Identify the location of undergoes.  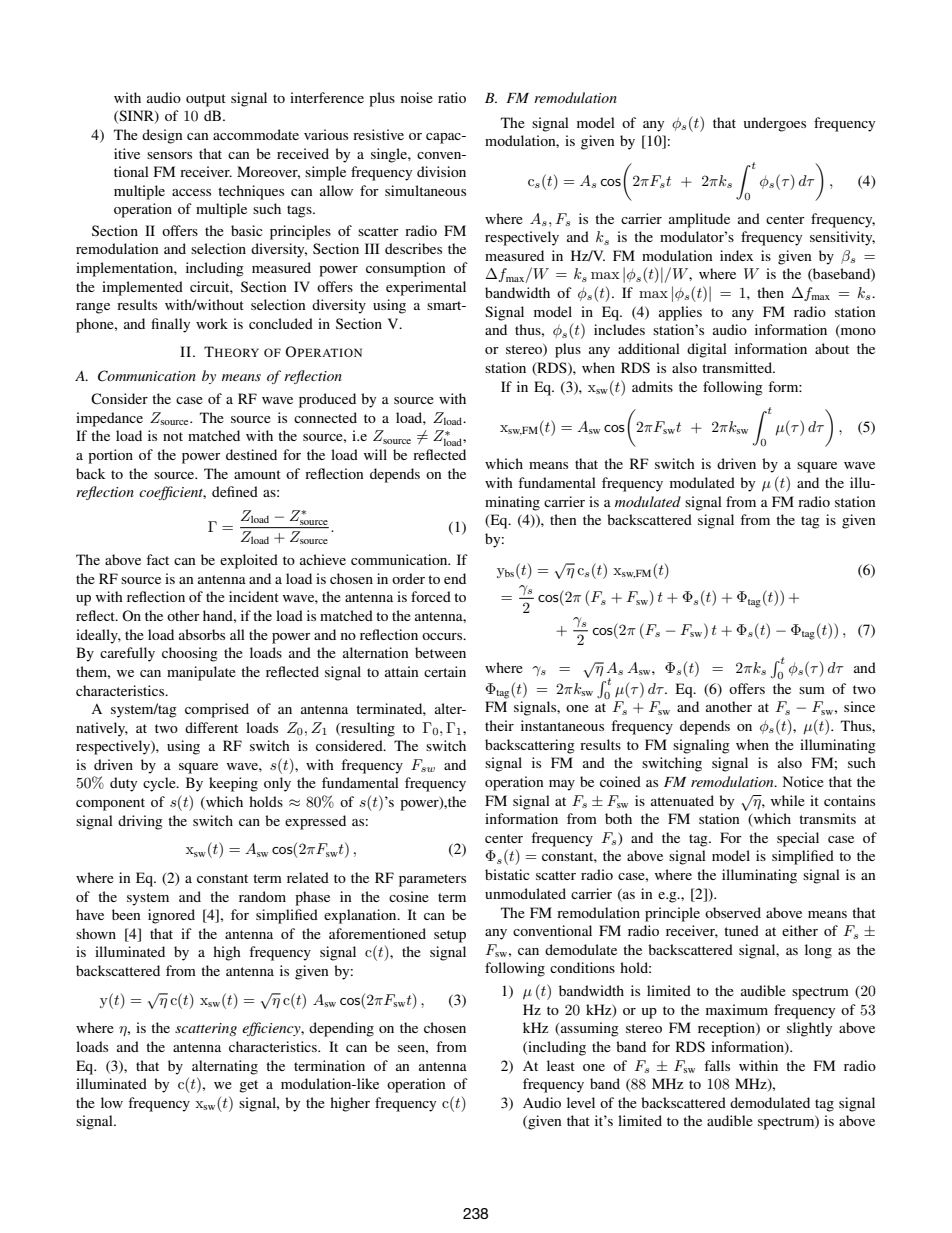
(775, 124).
